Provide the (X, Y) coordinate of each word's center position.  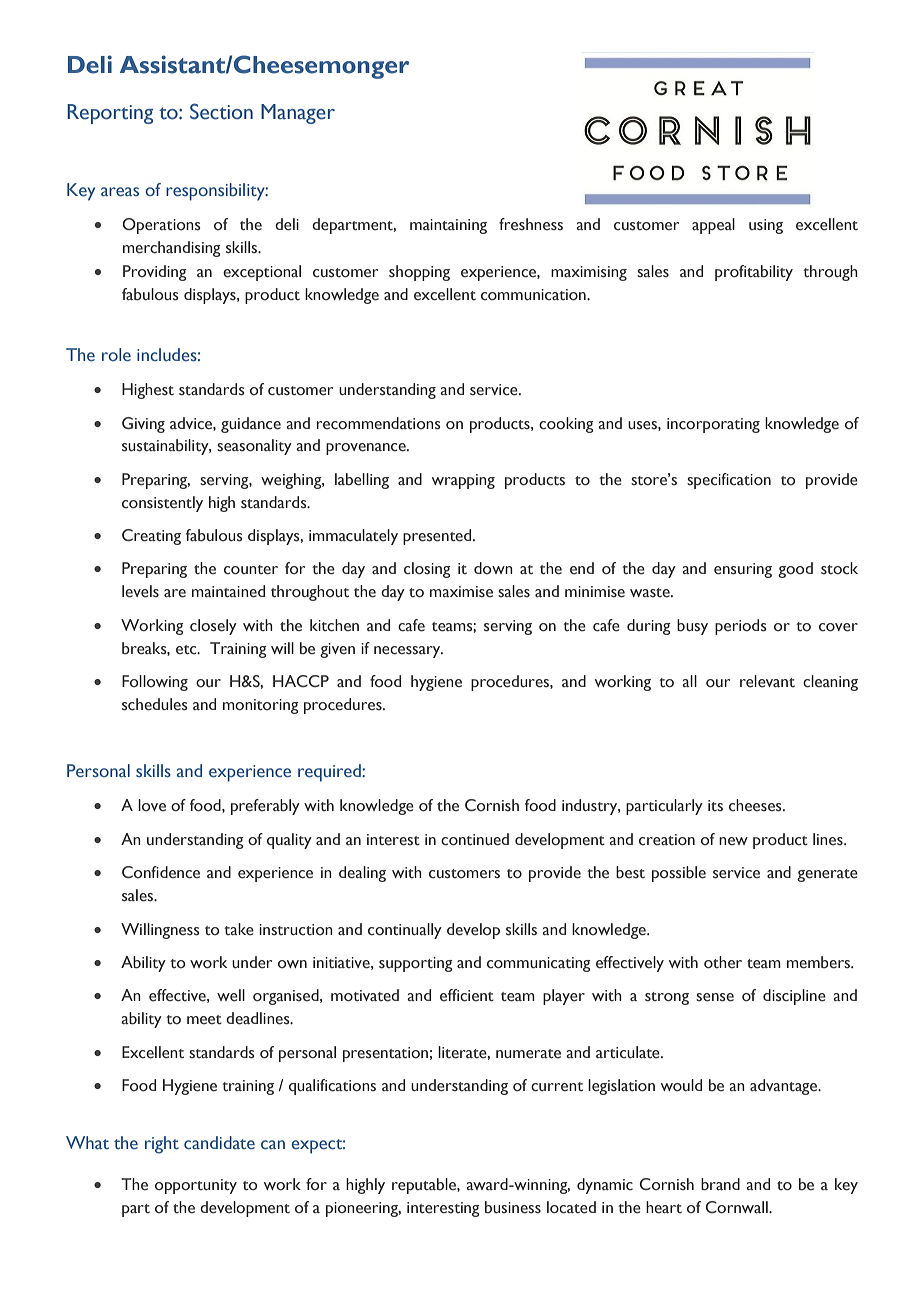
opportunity (196, 1186)
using (766, 226)
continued (475, 839)
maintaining (448, 226)
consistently (162, 504)
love (152, 805)
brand (720, 1184)
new (733, 841)
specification (729, 481)
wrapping (463, 481)
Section (221, 111)
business (513, 1207)
